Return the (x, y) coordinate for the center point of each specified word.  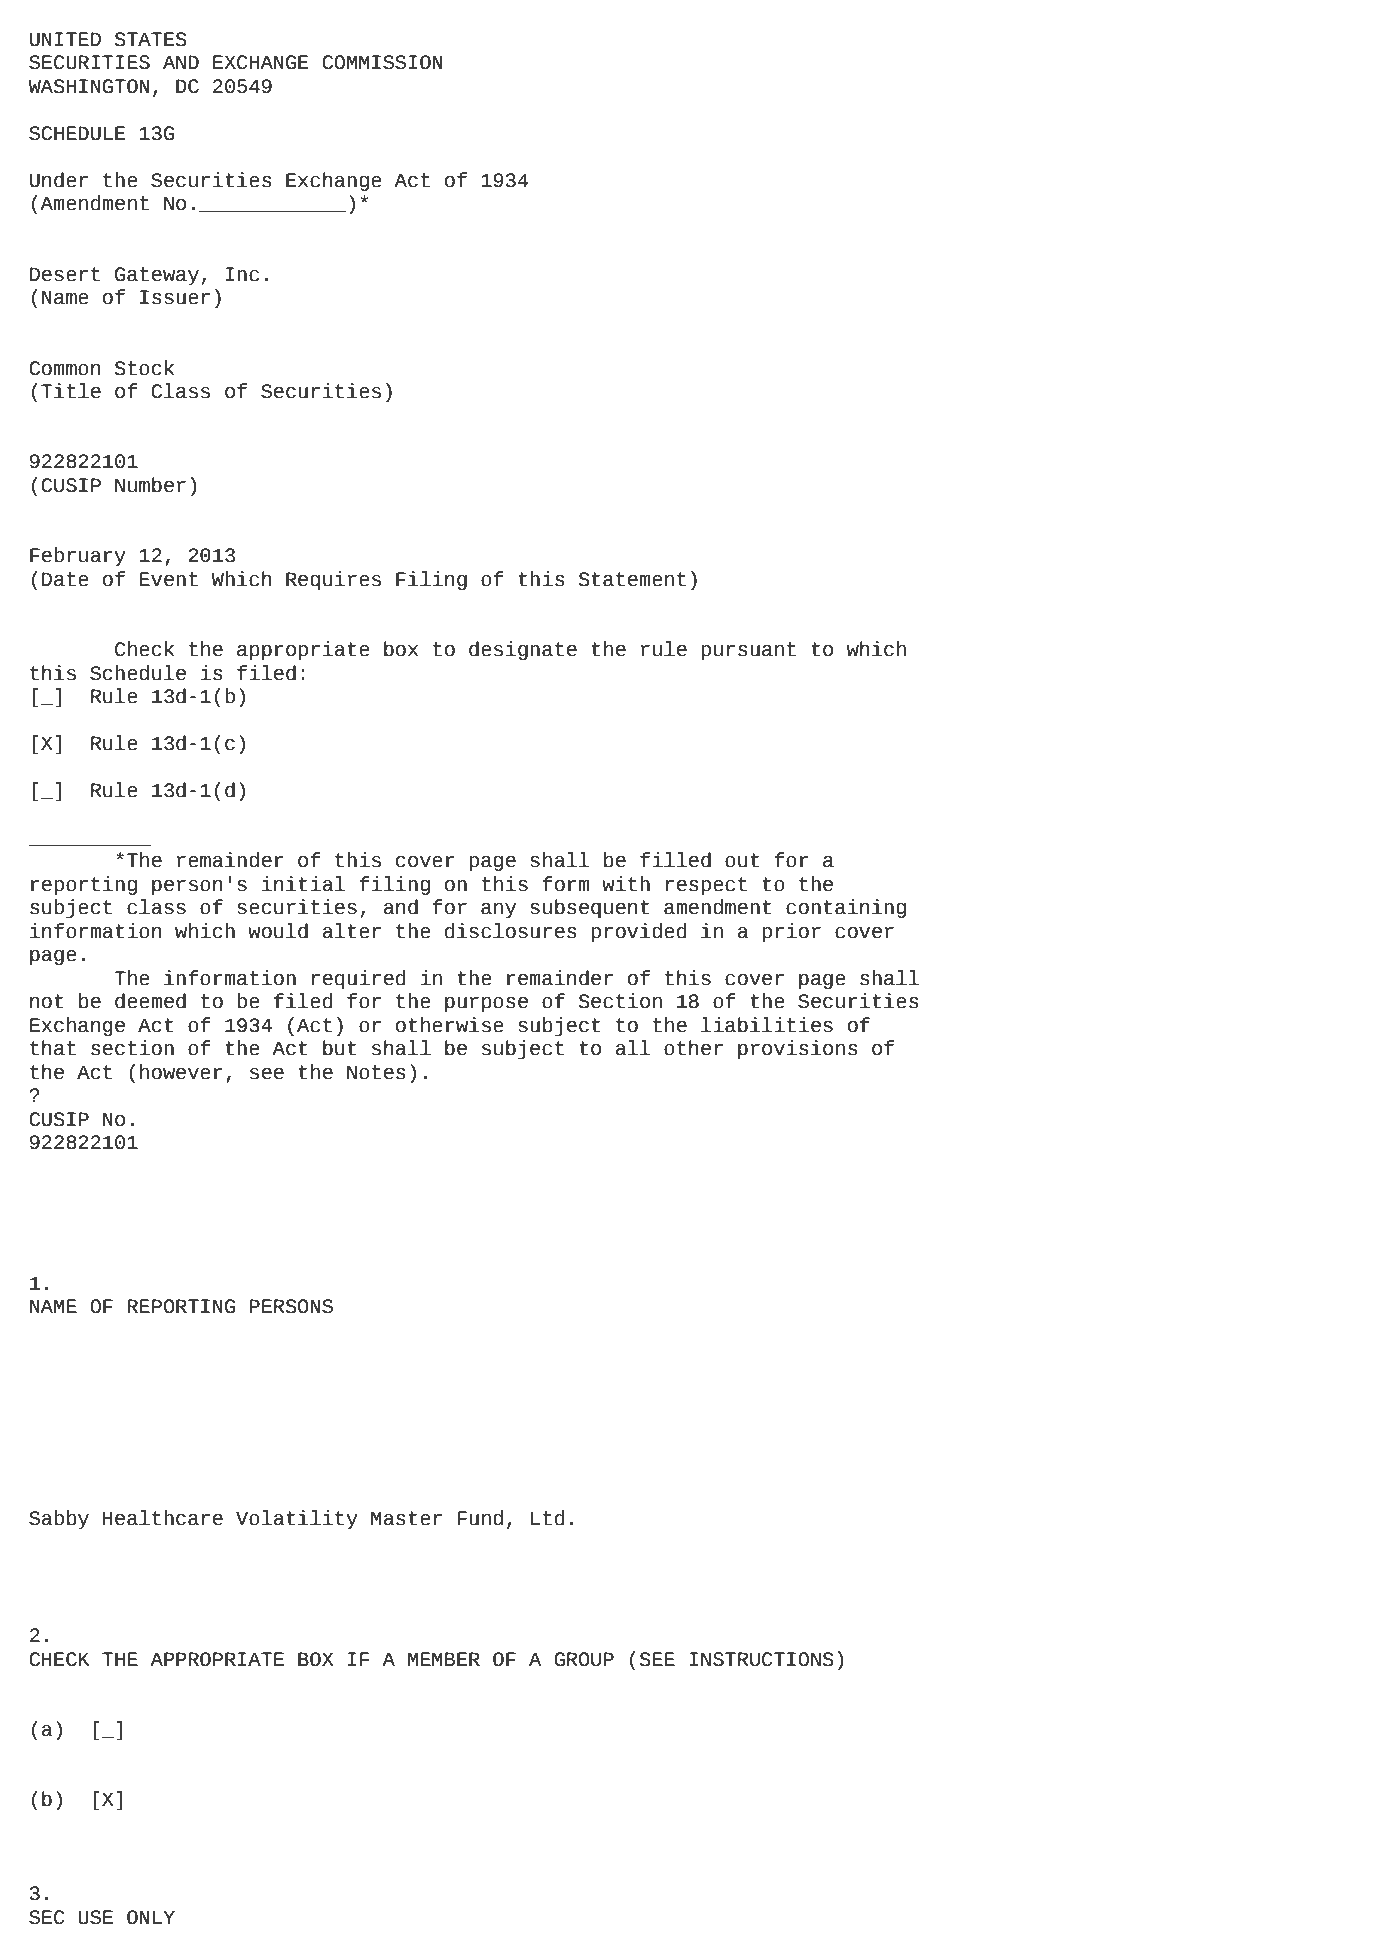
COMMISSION (382, 62)
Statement (632, 579)
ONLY (151, 1917)
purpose (486, 1004)
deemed (150, 1001)
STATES (151, 39)
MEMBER (444, 1659)
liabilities (767, 1025)
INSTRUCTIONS (761, 1659)
